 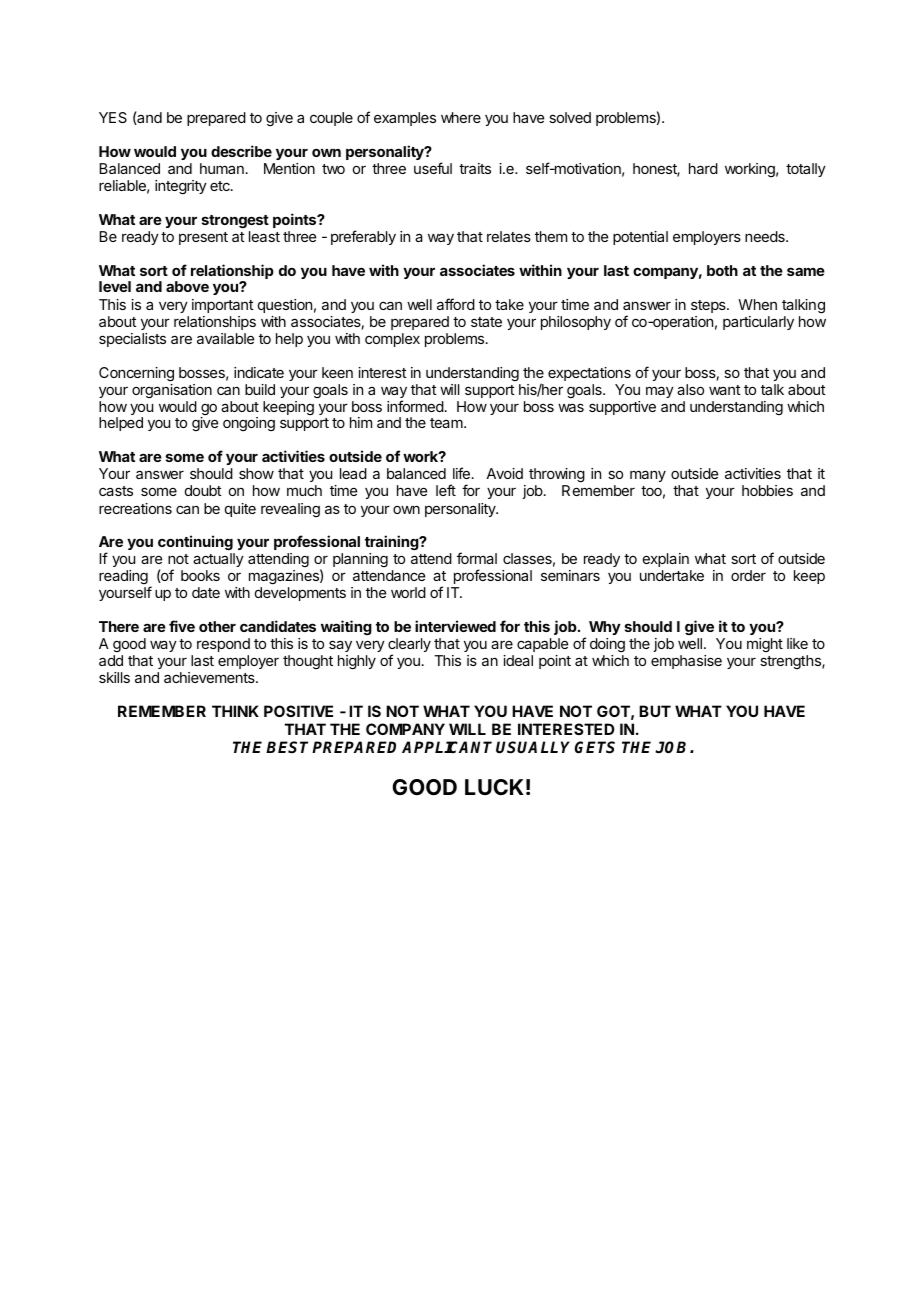 I want to click on afford, so click(x=456, y=304).
